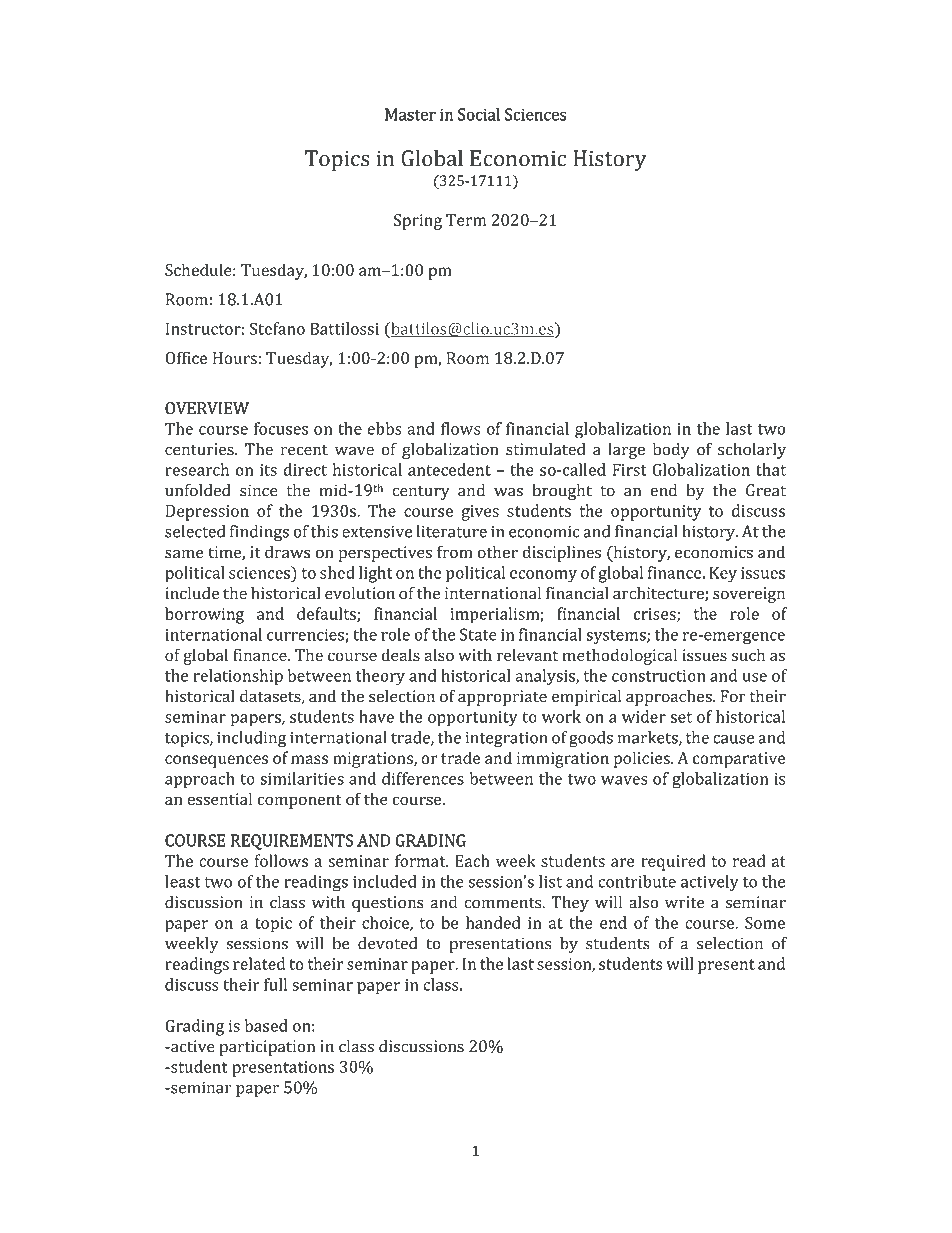 This document has width=952, height=1233. What do you see at coordinates (287, 552) in the document?
I see `draws` at bounding box center [287, 552].
